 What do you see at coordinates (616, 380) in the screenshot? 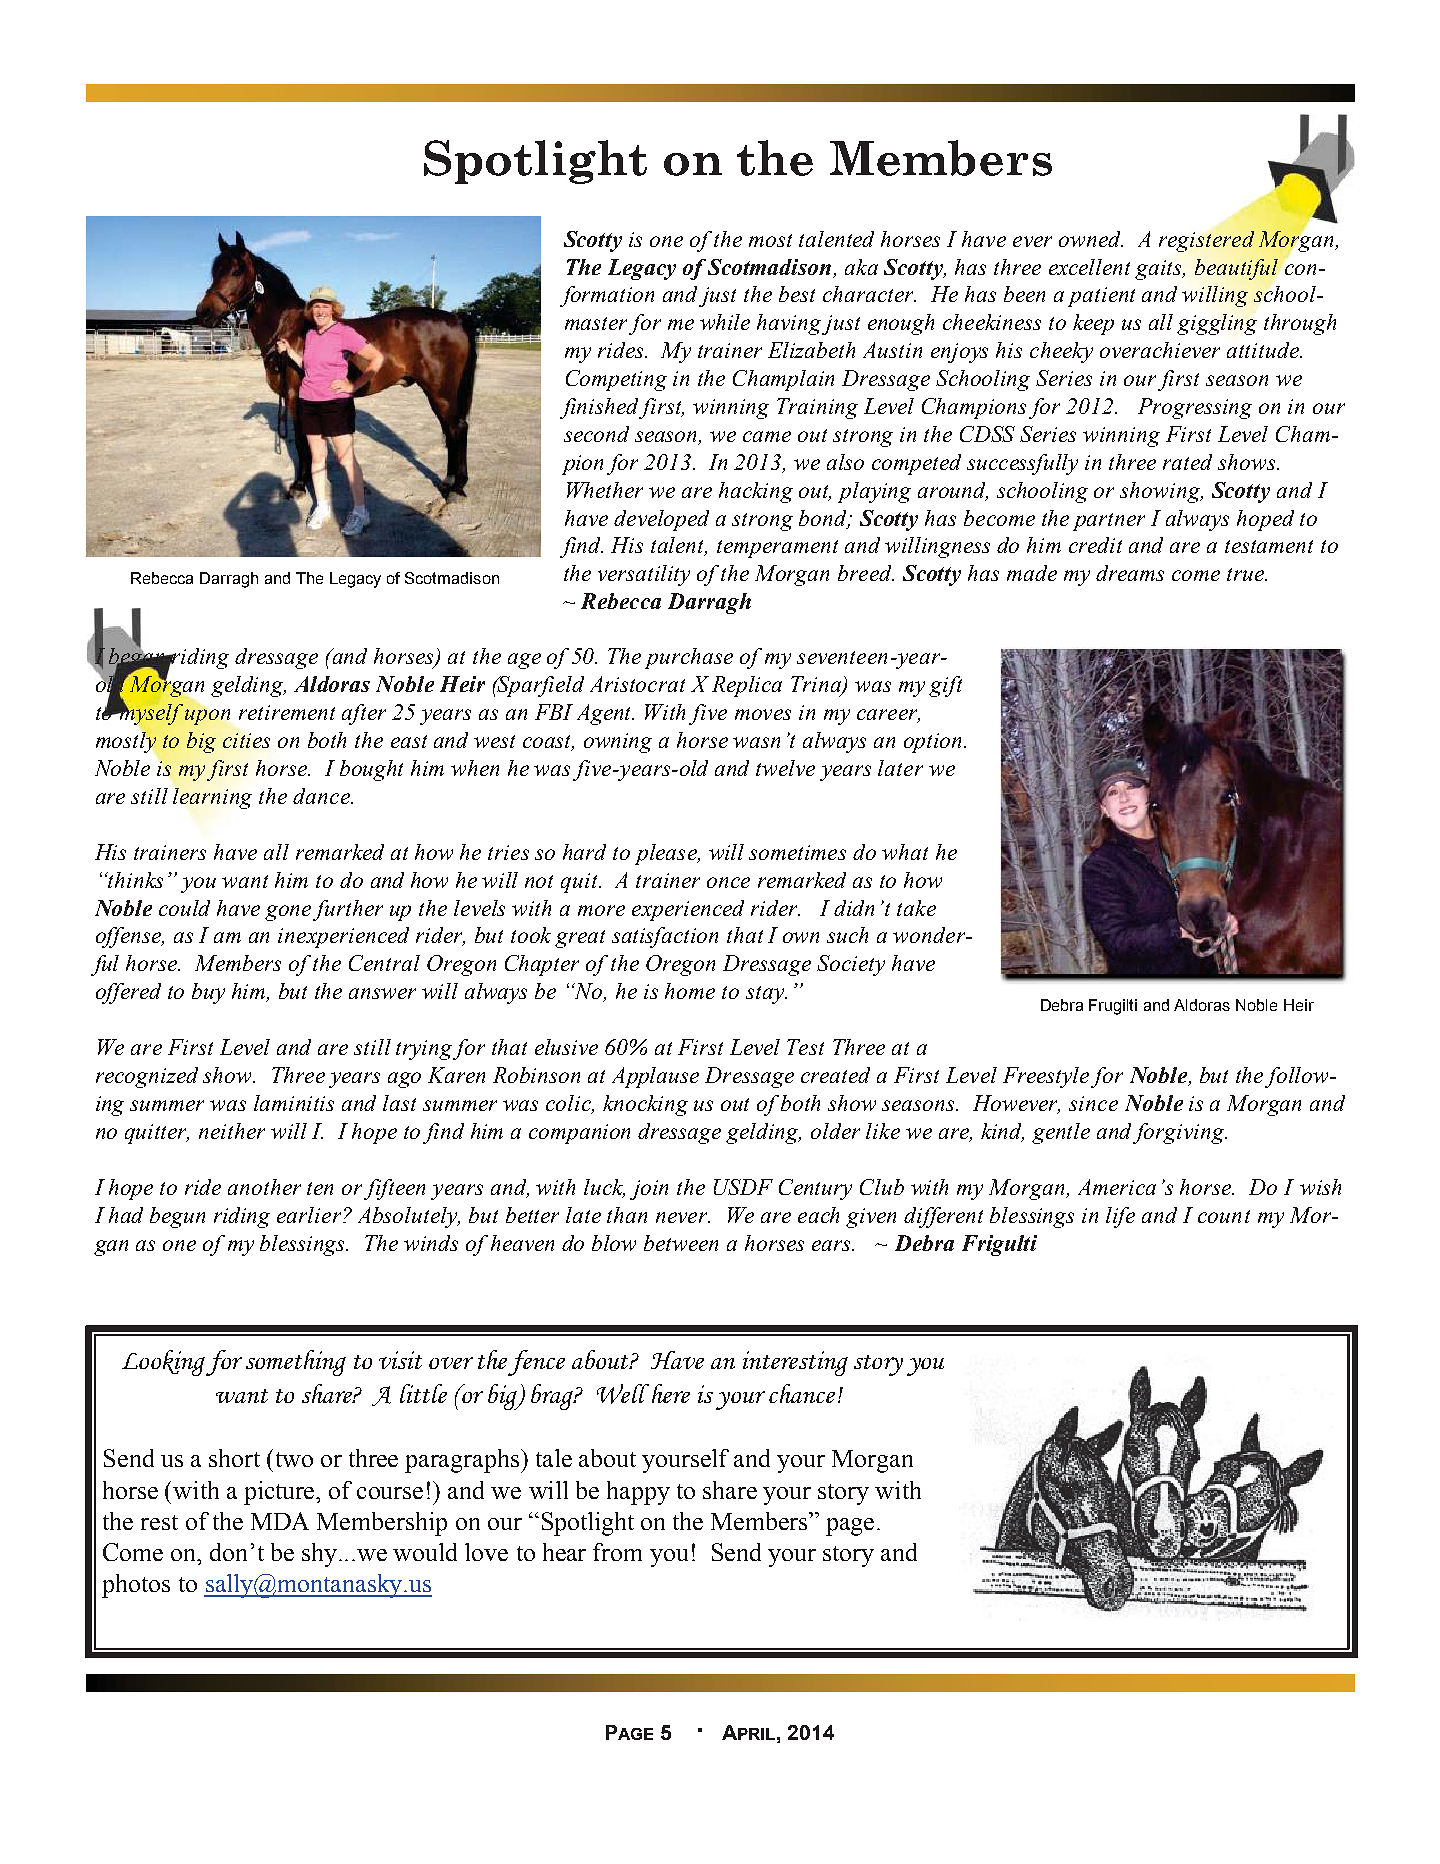
I see `Competing` at bounding box center [616, 380].
